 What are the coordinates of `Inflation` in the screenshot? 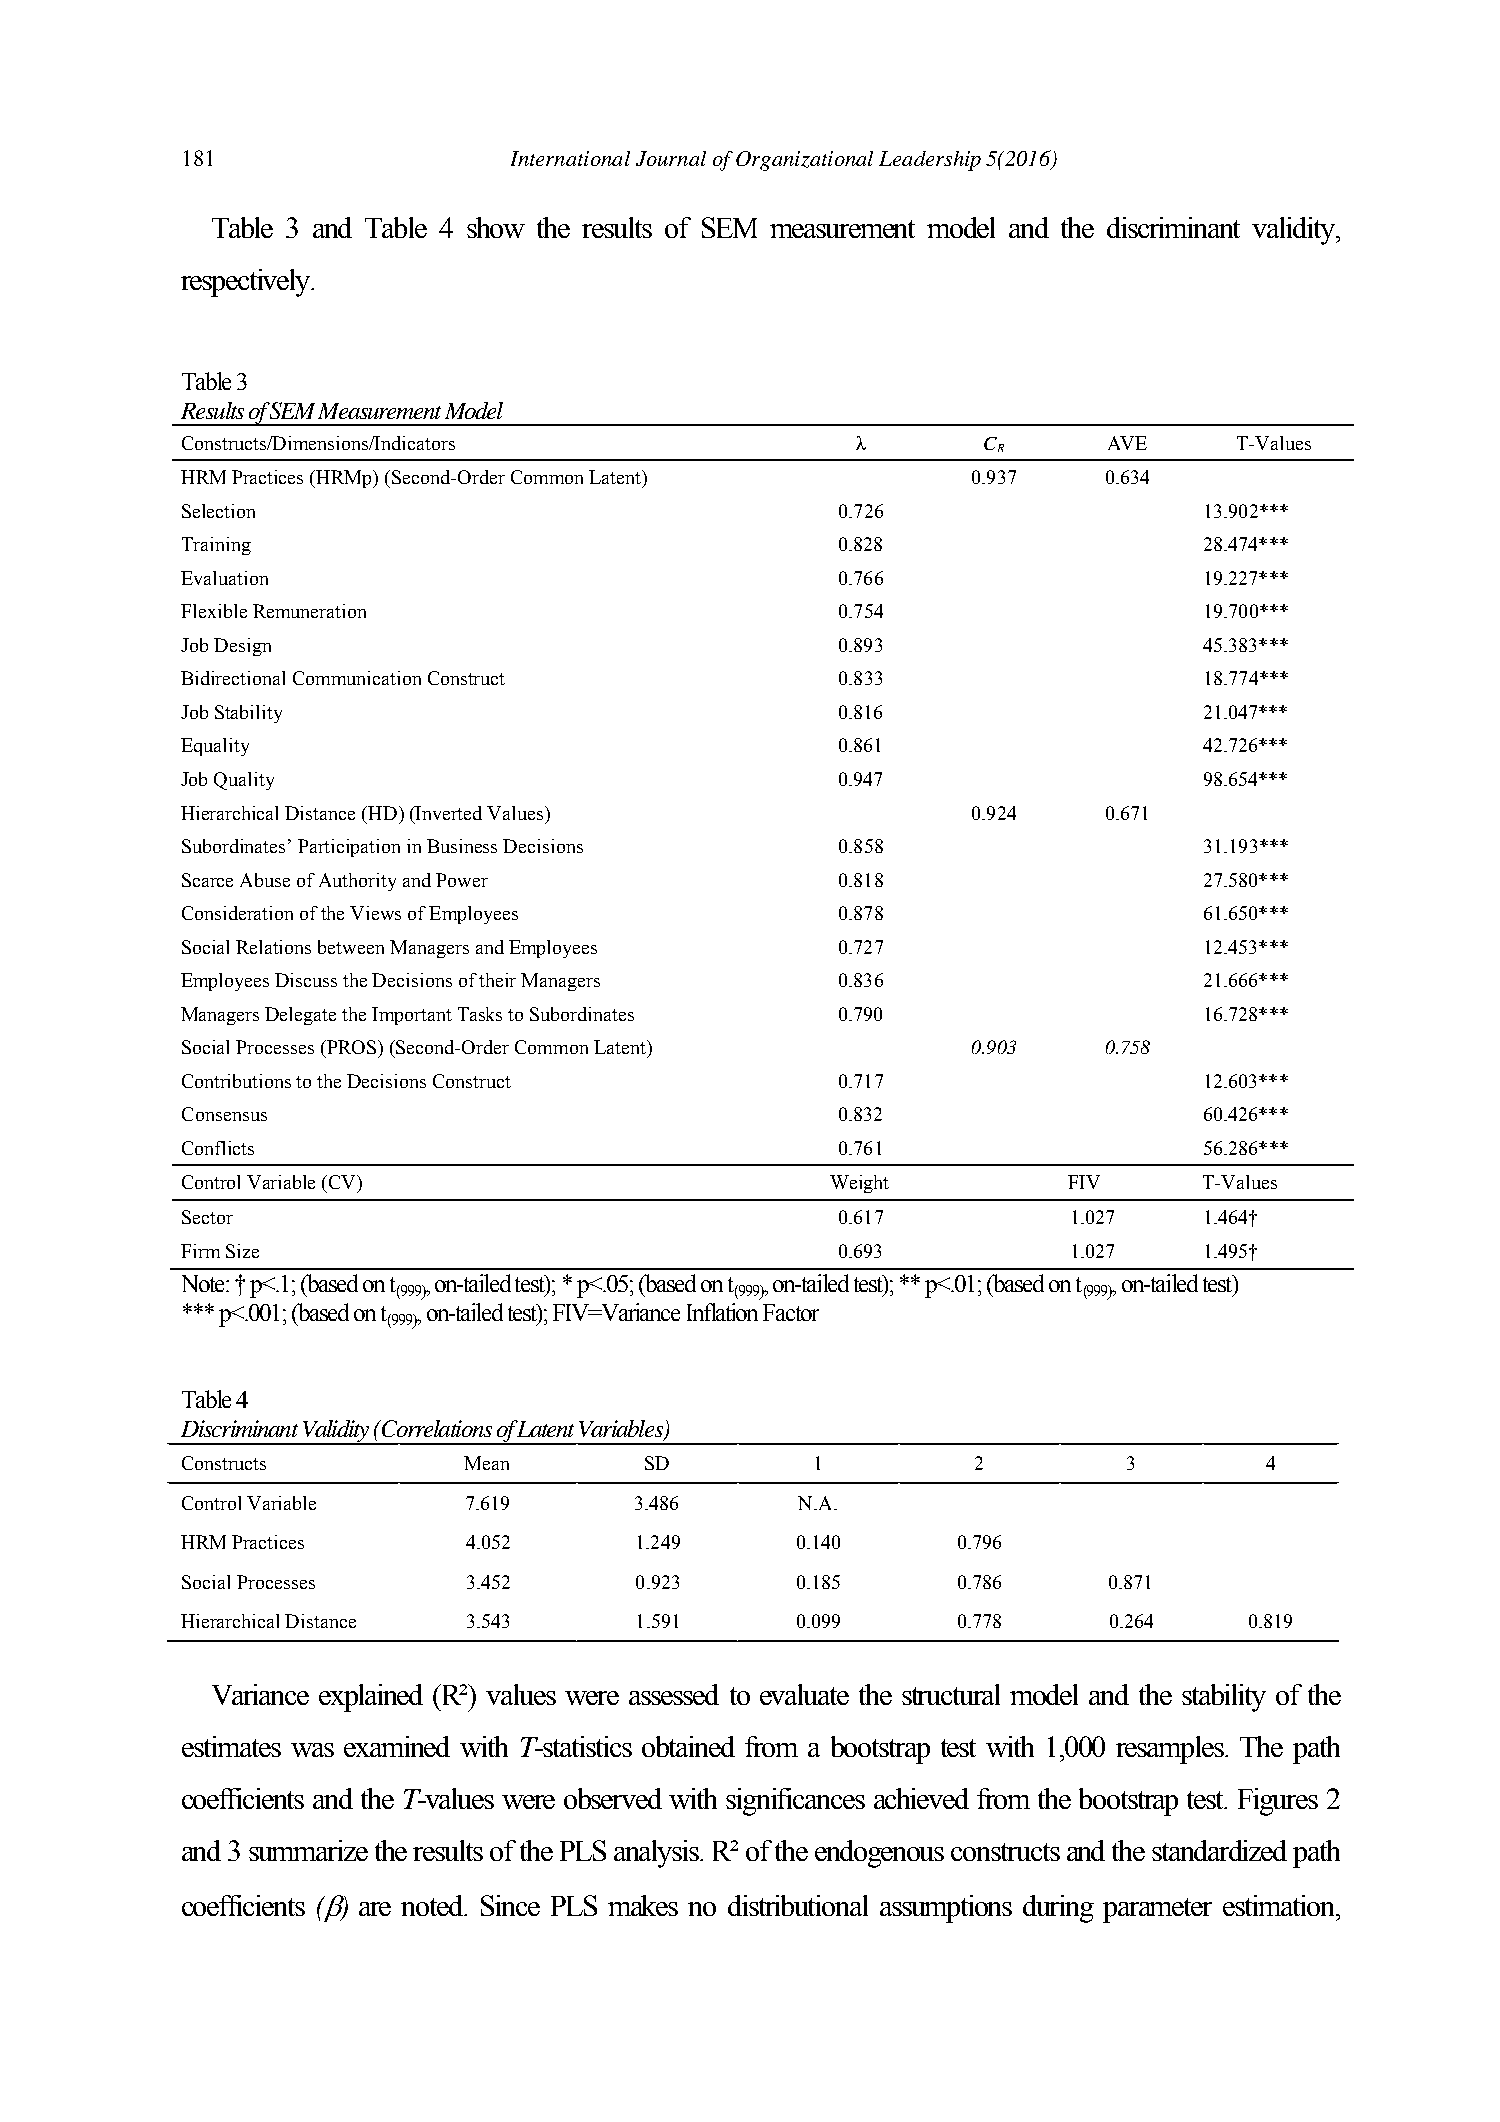 It's located at (722, 1312).
